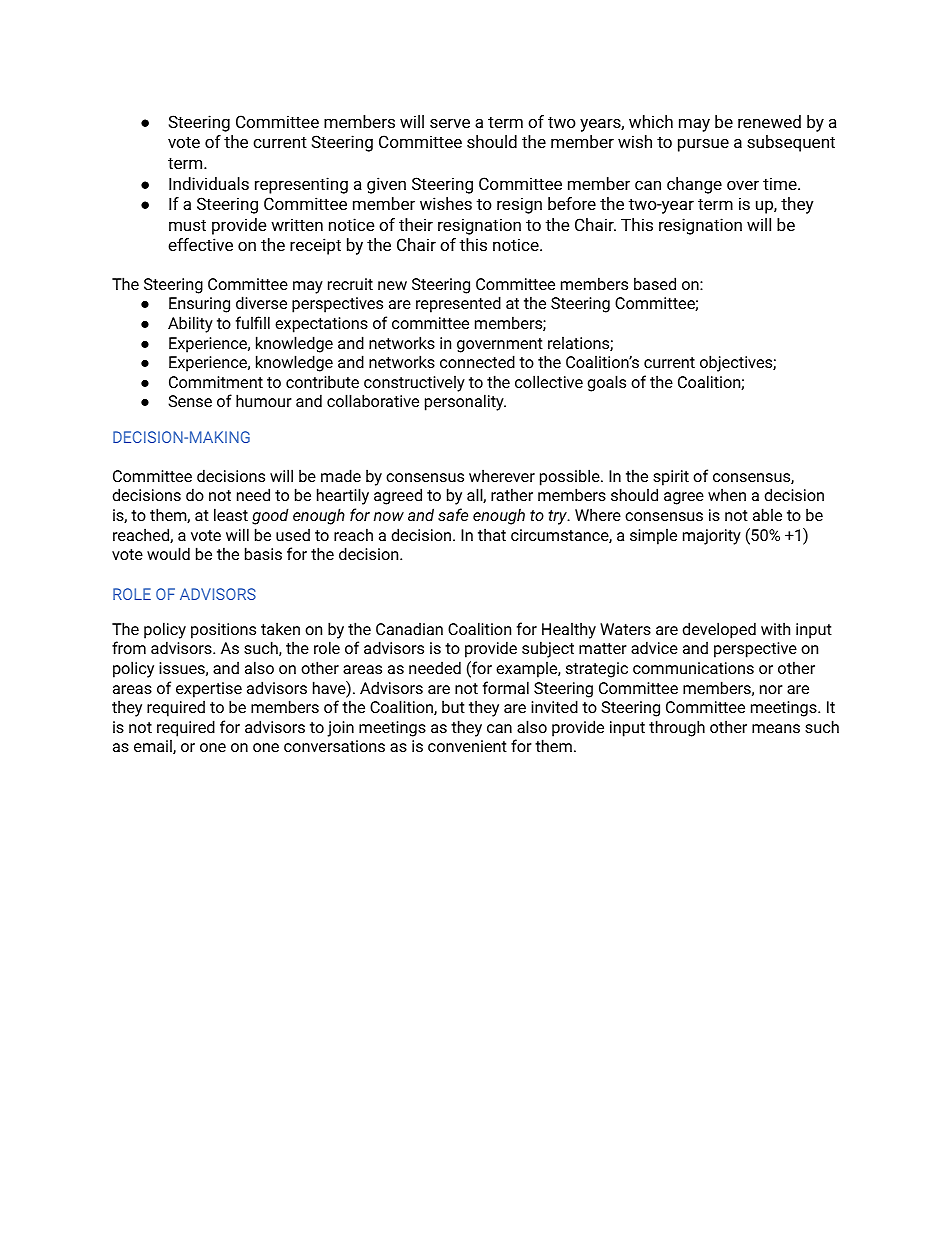 The height and width of the image is (1233, 952). What do you see at coordinates (231, 514) in the image?
I see `least` at bounding box center [231, 514].
